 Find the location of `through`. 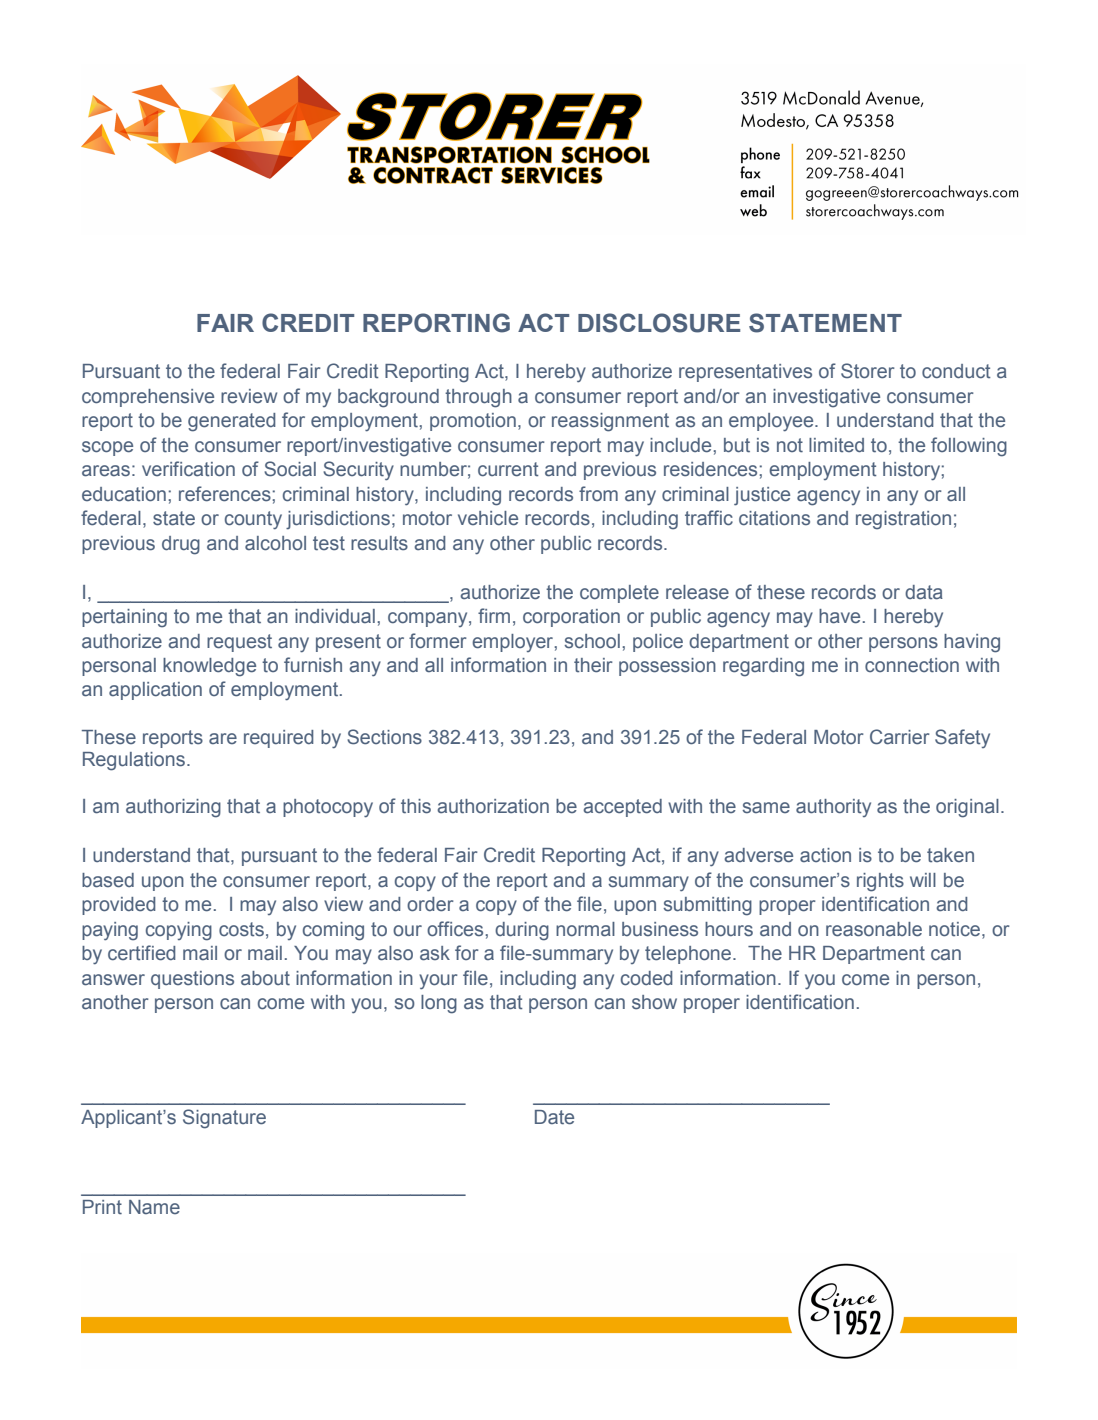

through is located at coordinates (478, 398).
